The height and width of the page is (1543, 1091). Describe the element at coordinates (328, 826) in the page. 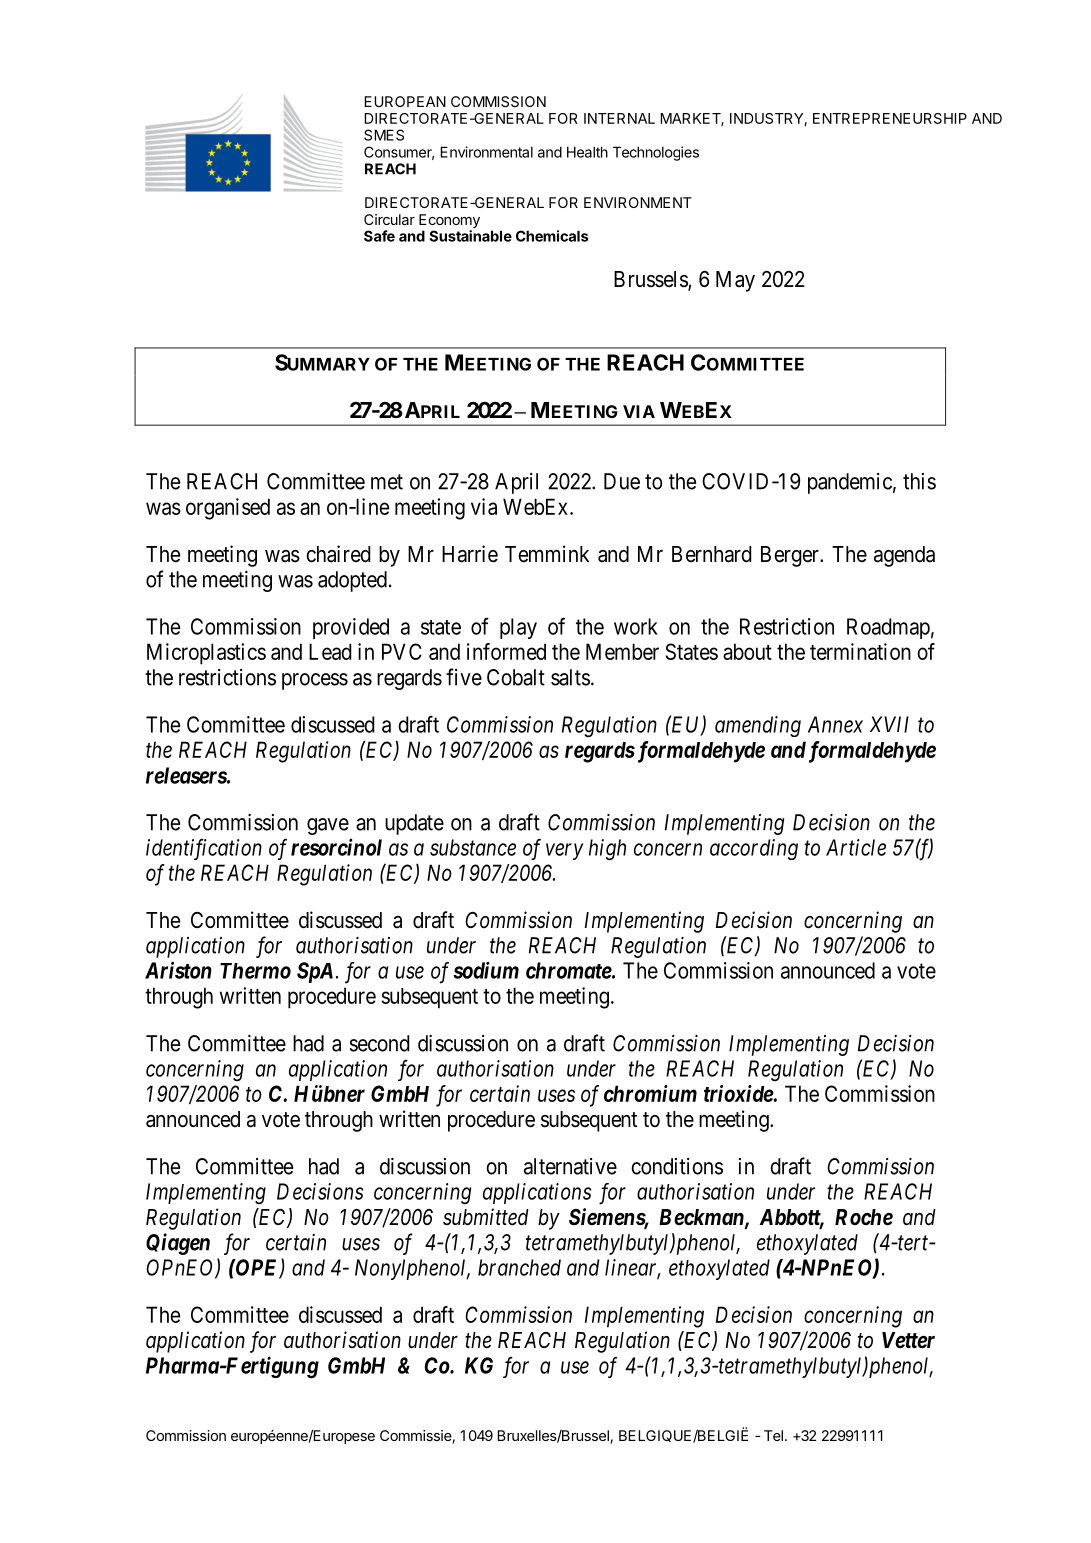

I see `gave` at that location.
